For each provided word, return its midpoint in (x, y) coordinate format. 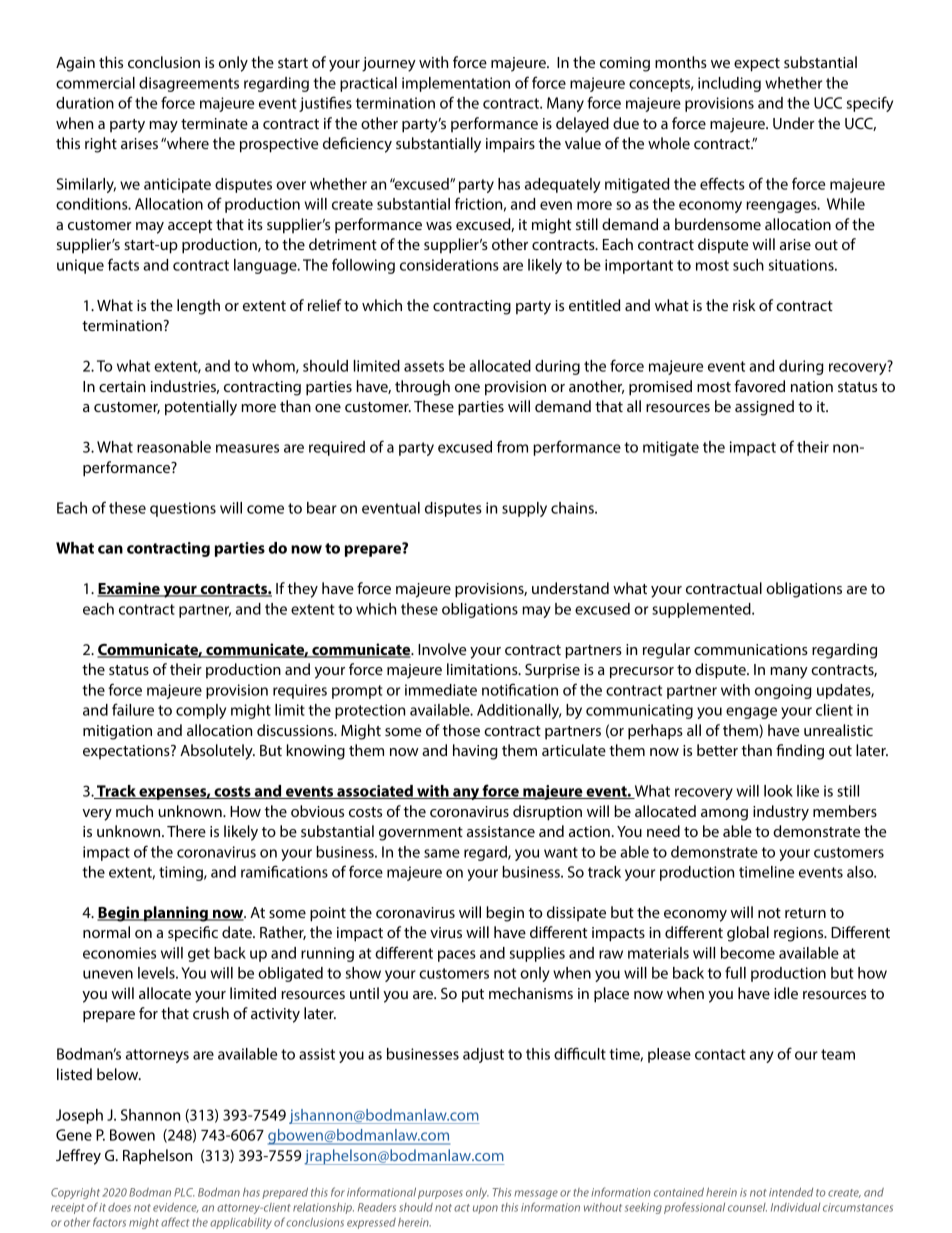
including (729, 84)
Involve (442, 649)
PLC (184, 1192)
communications (751, 649)
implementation (456, 84)
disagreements (189, 84)
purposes (440, 1194)
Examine (129, 589)
